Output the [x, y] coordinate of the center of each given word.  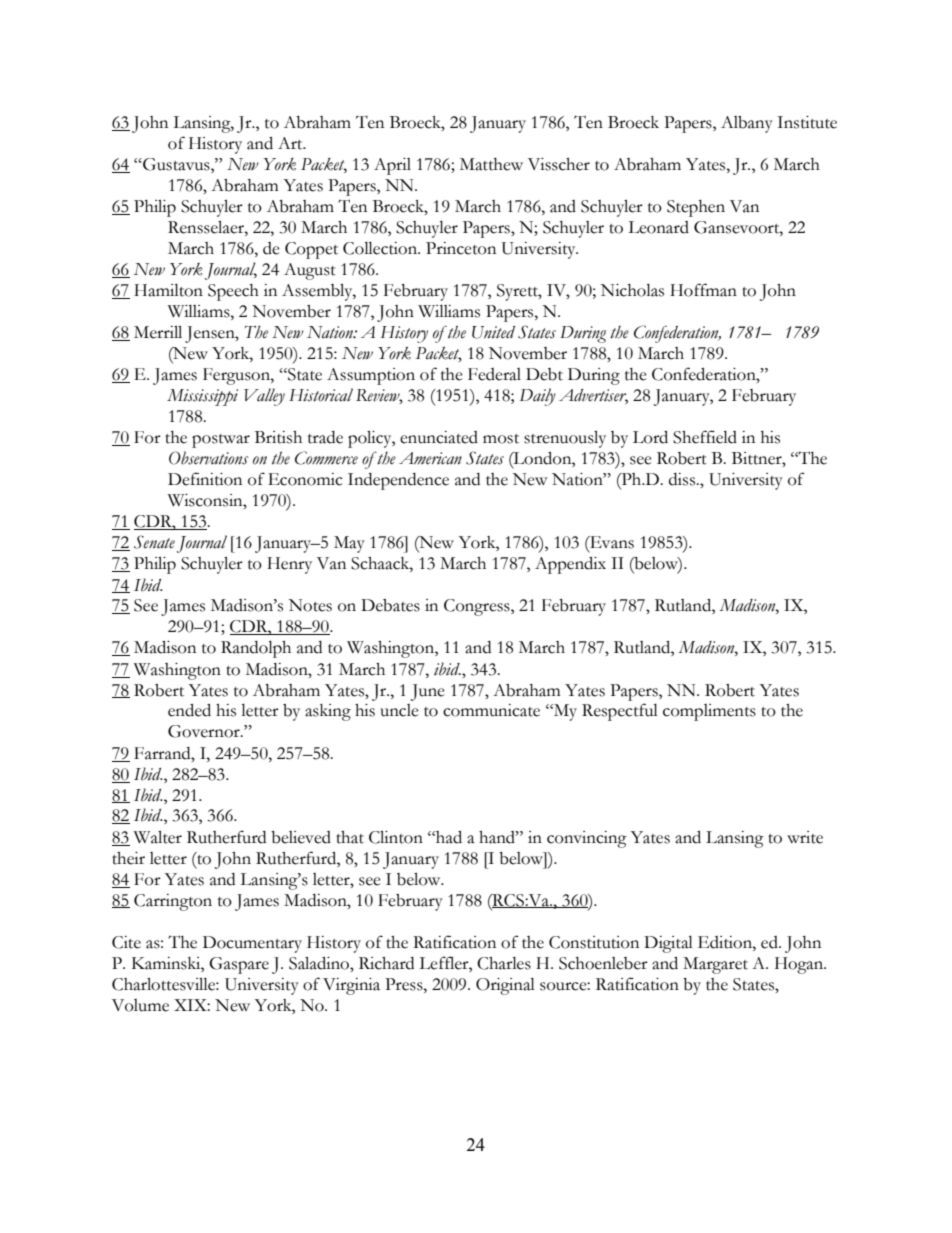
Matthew [491, 164]
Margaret [715, 965]
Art [291, 143]
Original [505, 986]
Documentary [252, 944]
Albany [747, 124]
